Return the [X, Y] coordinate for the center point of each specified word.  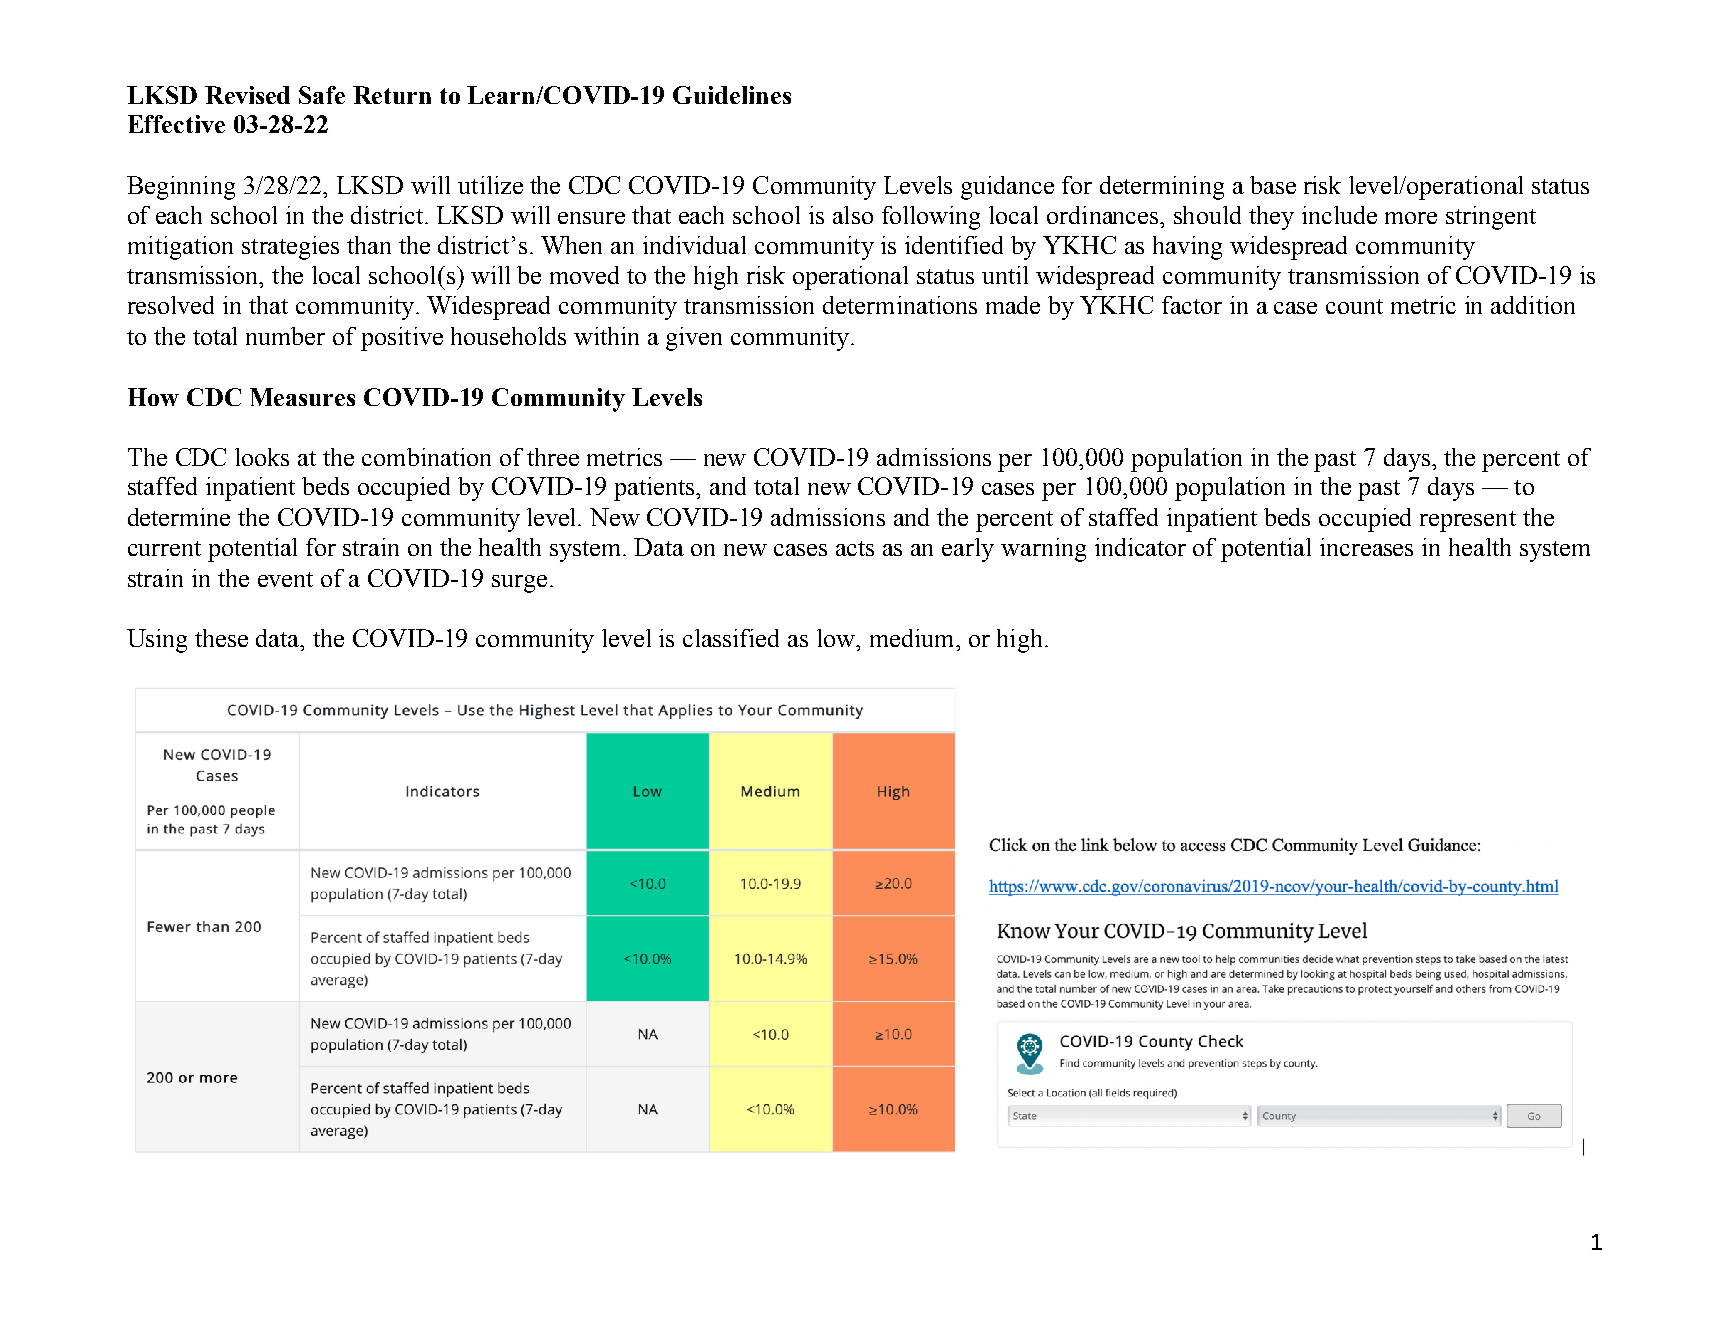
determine [179, 517]
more [1411, 218]
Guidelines [732, 95]
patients [656, 489]
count [1354, 306]
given [694, 339]
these [221, 638]
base [1273, 185]
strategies [290, 248]
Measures [302, 397]
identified [954, 245]
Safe [322, 95]
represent [1468, 521]
